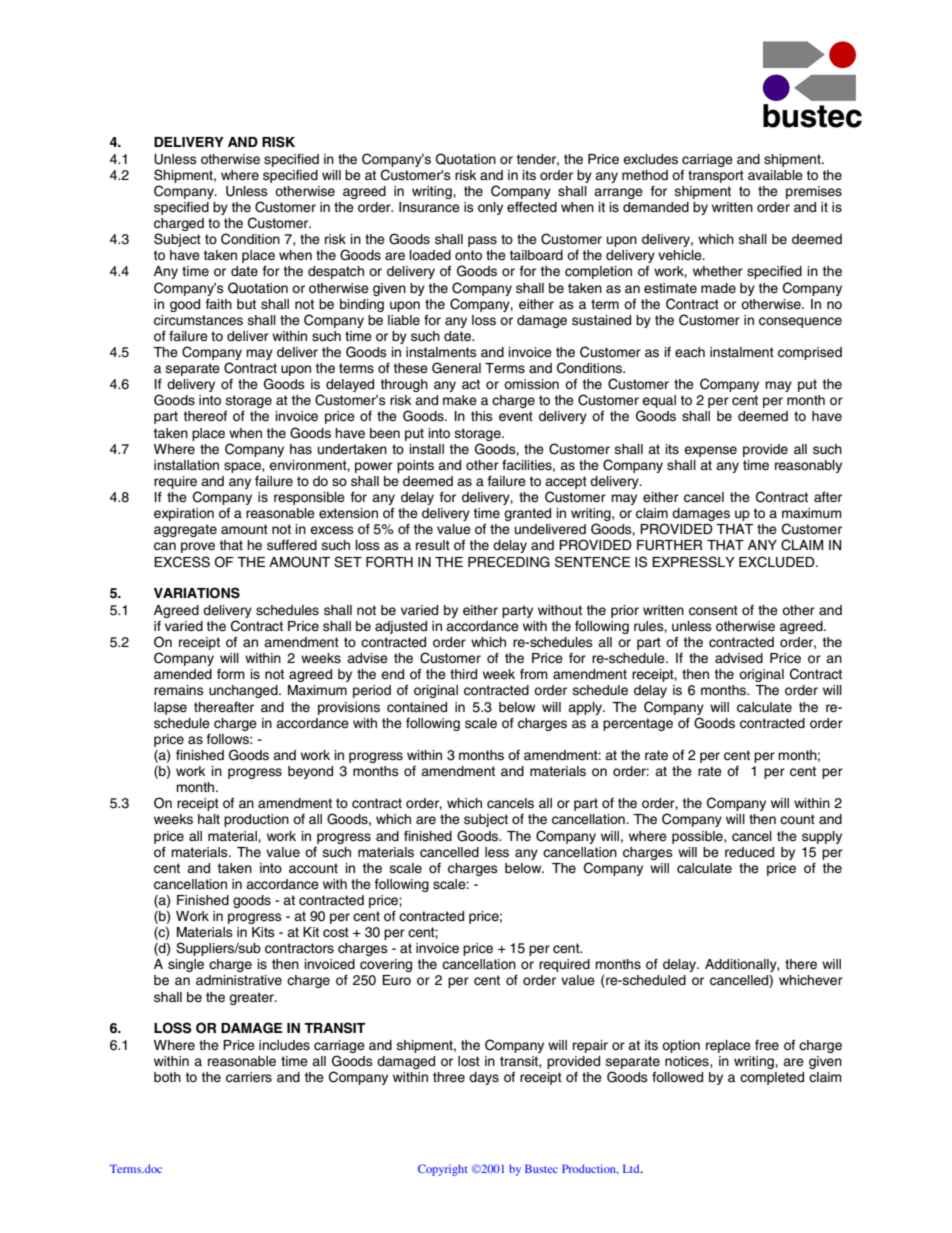 The image size is (952, 1233). Describe the element at coordinates (490, 208) in the screenshot. I see `only` at that location.
